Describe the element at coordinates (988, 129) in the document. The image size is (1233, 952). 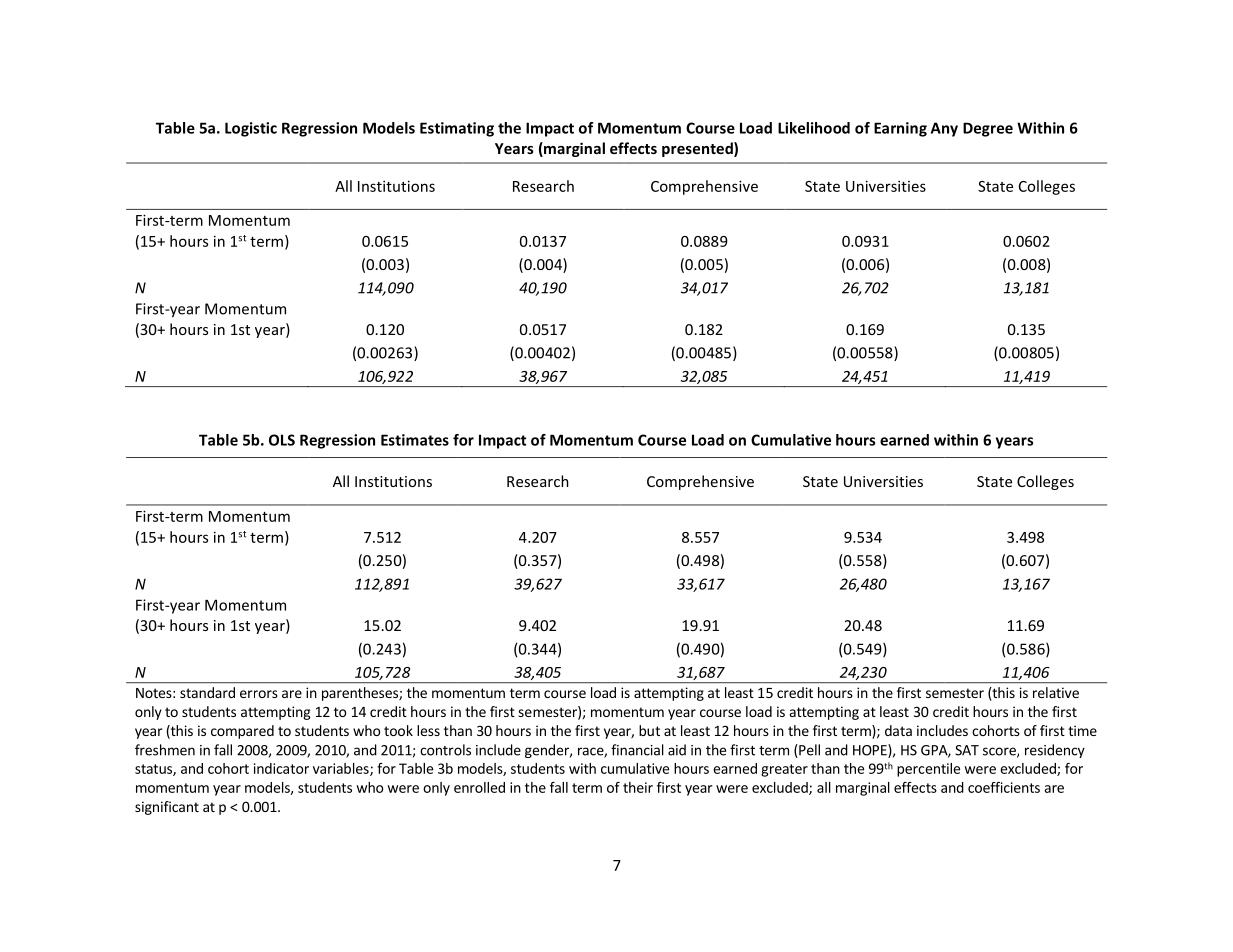
I see `Degree` at that location.
